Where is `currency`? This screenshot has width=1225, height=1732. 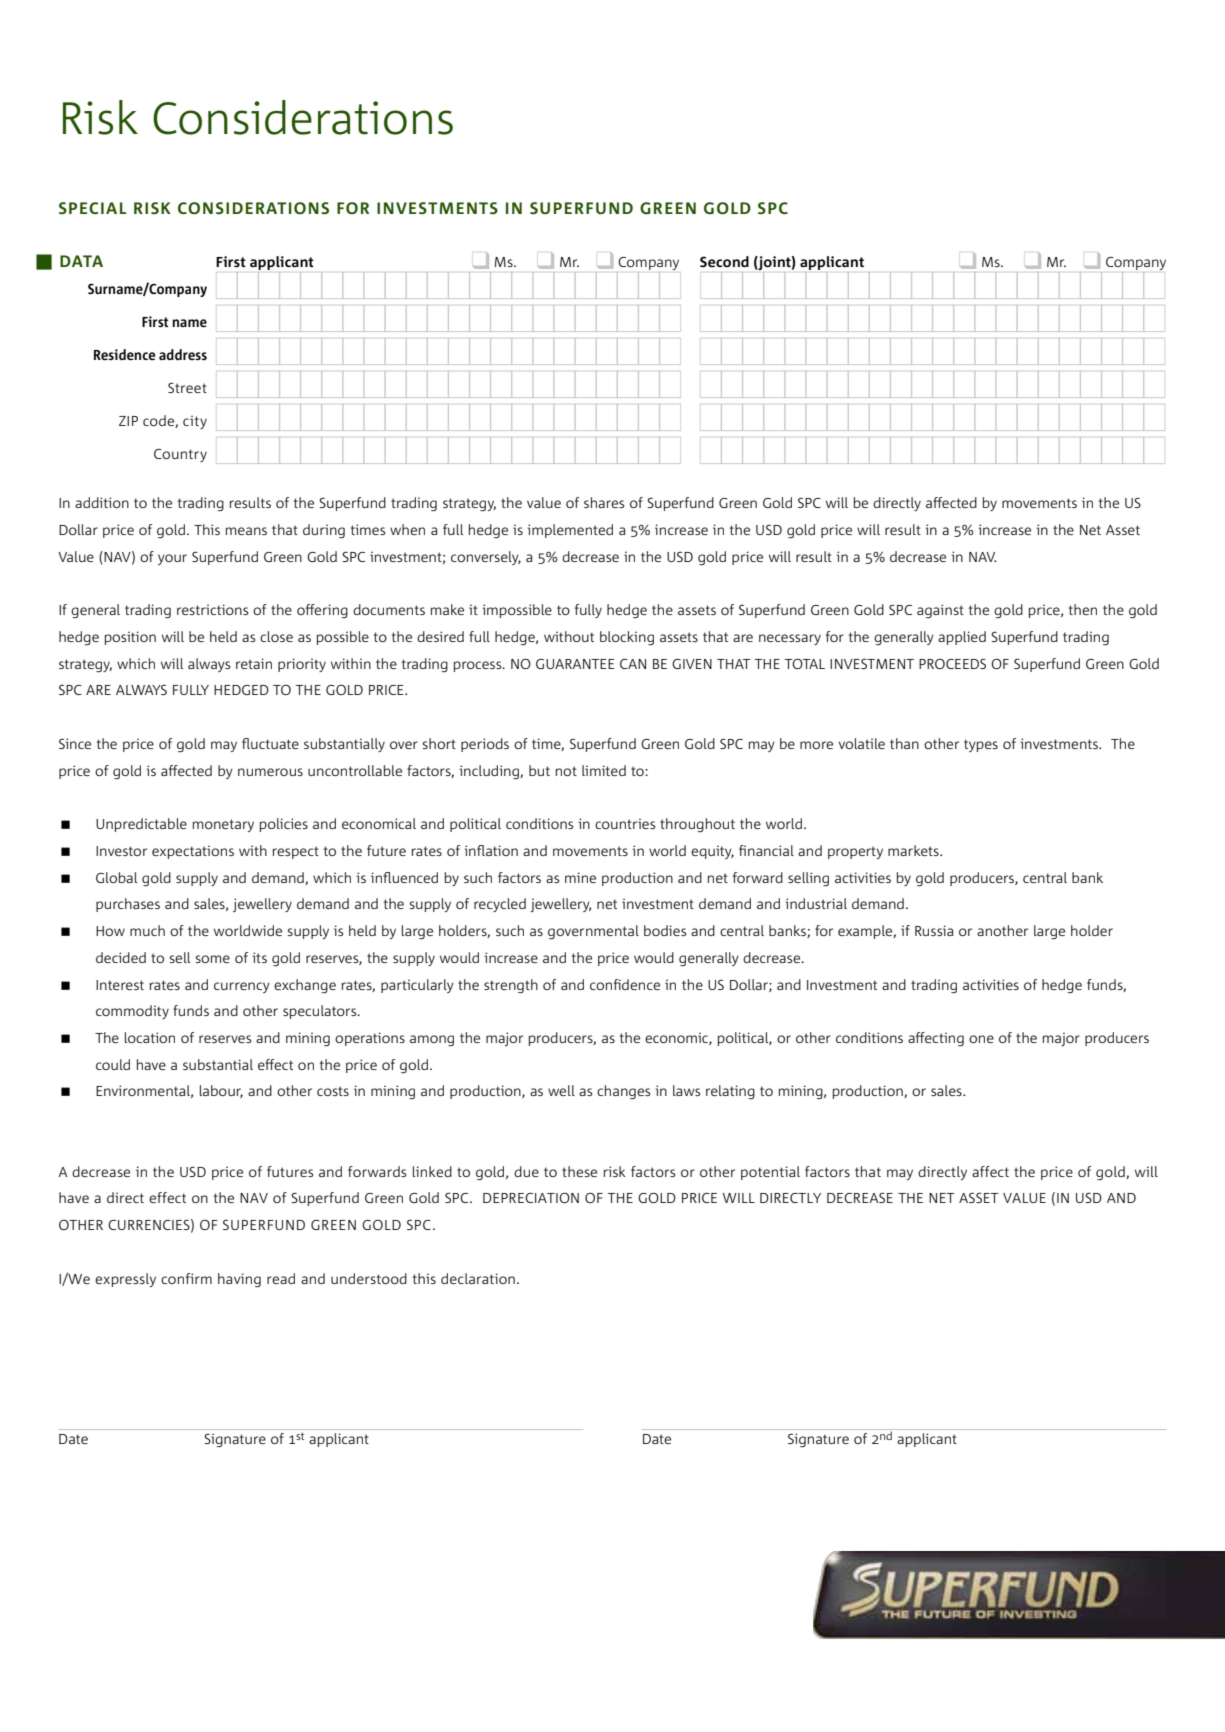
currency is located at coordinates (242, 987).
